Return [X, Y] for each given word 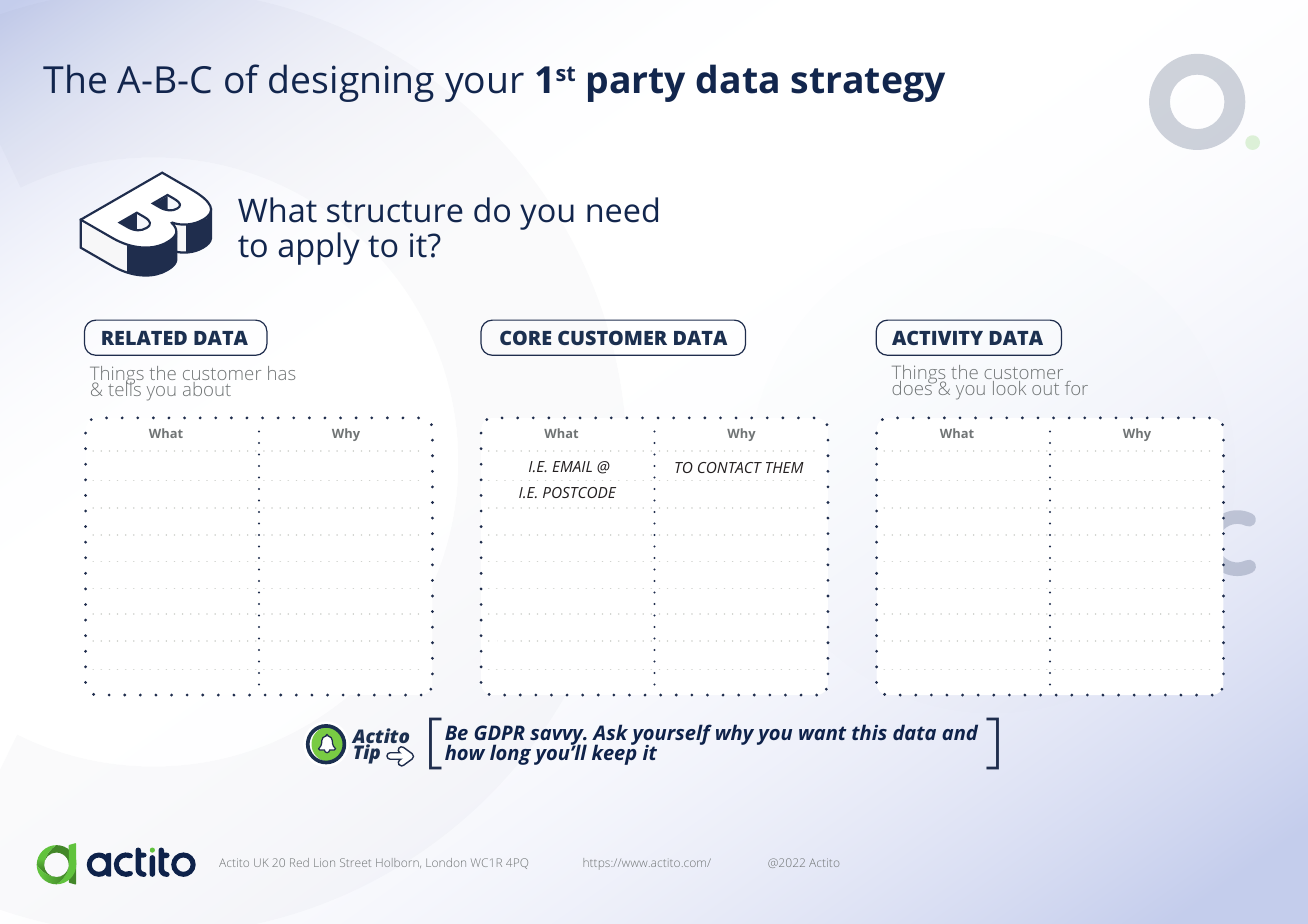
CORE [525, 337]
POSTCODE [579, 492]
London [446, 862]
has [281, 373]
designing [351, 83]
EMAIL [572, 466]
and [960, 732]
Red [299, 862]
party [636, 85]
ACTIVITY [937, 337]
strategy [868, 85]
